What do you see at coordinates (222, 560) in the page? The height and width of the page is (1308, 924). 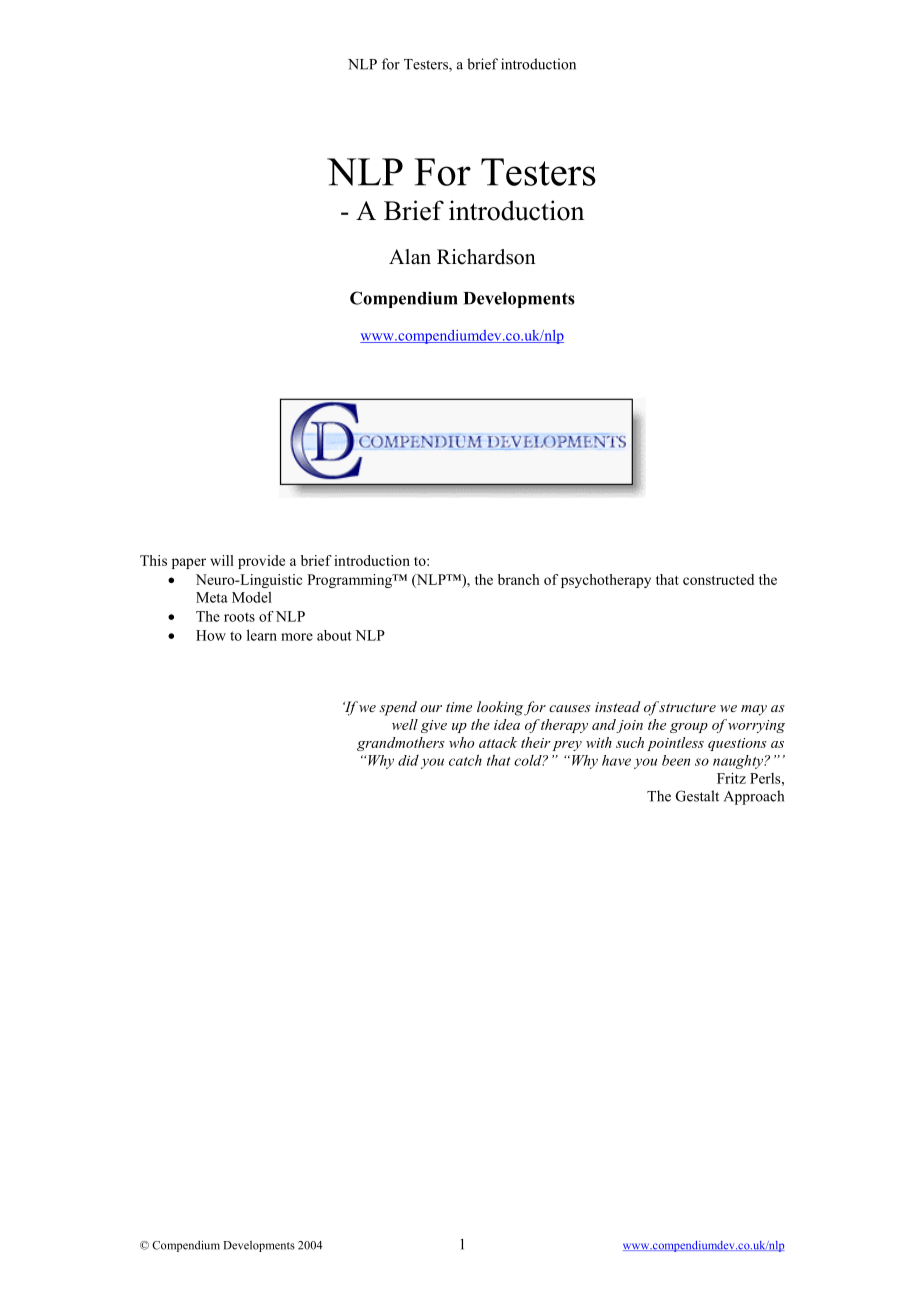 I see `will` at bounding box center [222, 560].
